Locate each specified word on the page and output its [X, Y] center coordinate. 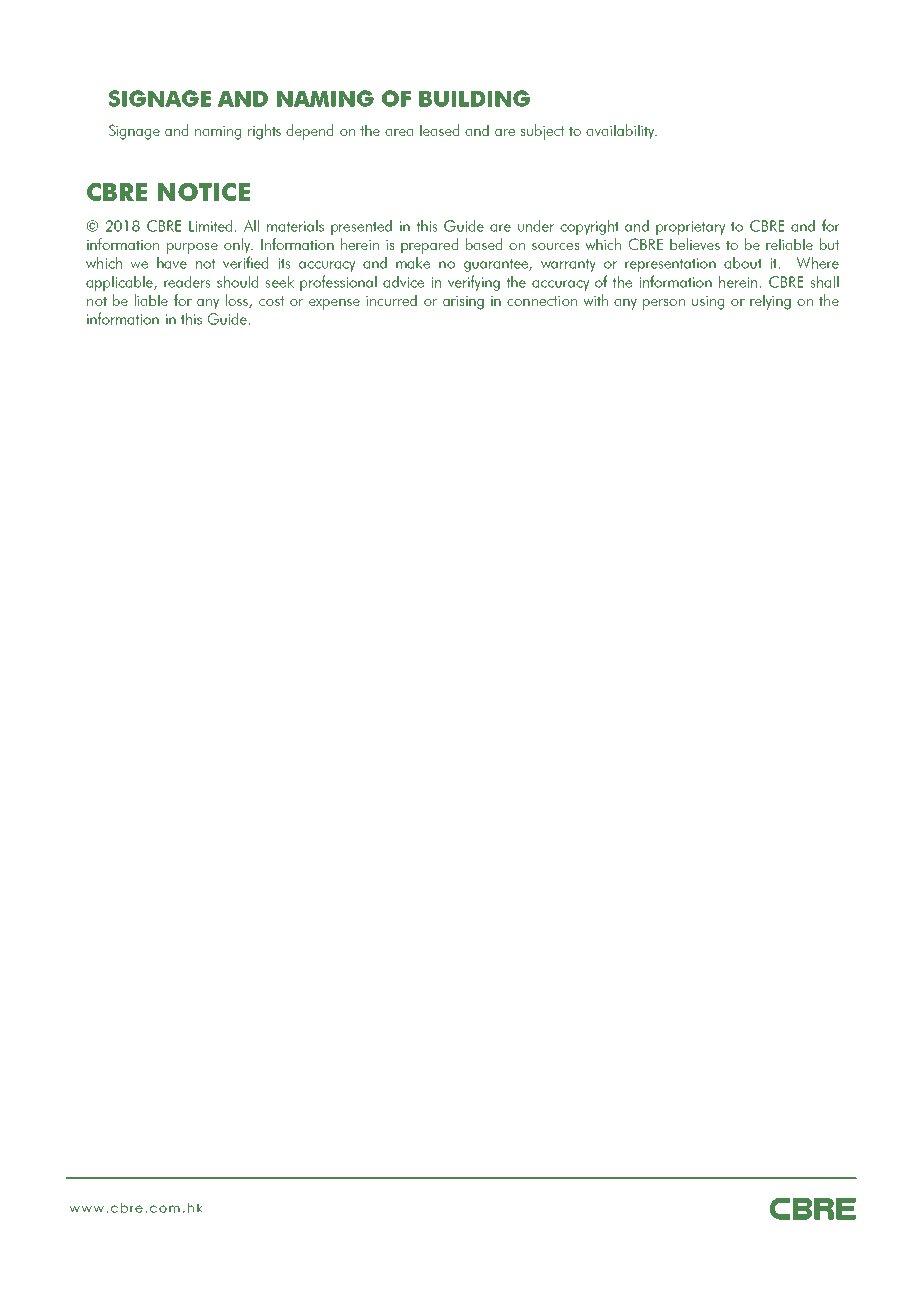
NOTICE [204, 192]
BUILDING [474, 98]
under [536, 226]
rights [264, 132]
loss [238, 301]
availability [621, 132]
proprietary [690, 228]
